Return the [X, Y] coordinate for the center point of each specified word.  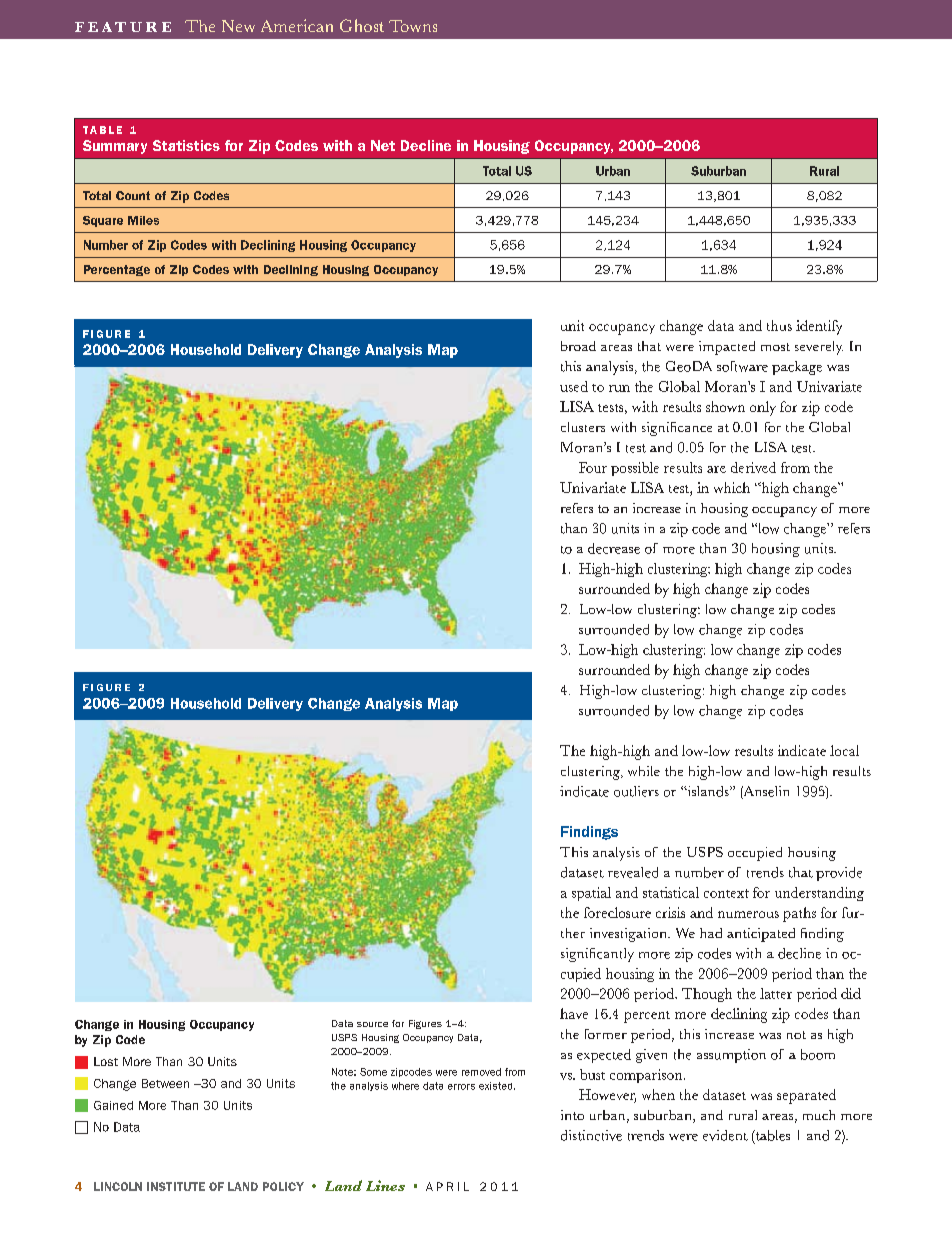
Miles [143, 220]
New [238, 26]
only [763, 408]
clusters [583, 427]
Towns [413, 26]
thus [779, 325]
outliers [636, 791]
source [372, 1024]
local [844, 750]
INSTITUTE [176, 1186]
